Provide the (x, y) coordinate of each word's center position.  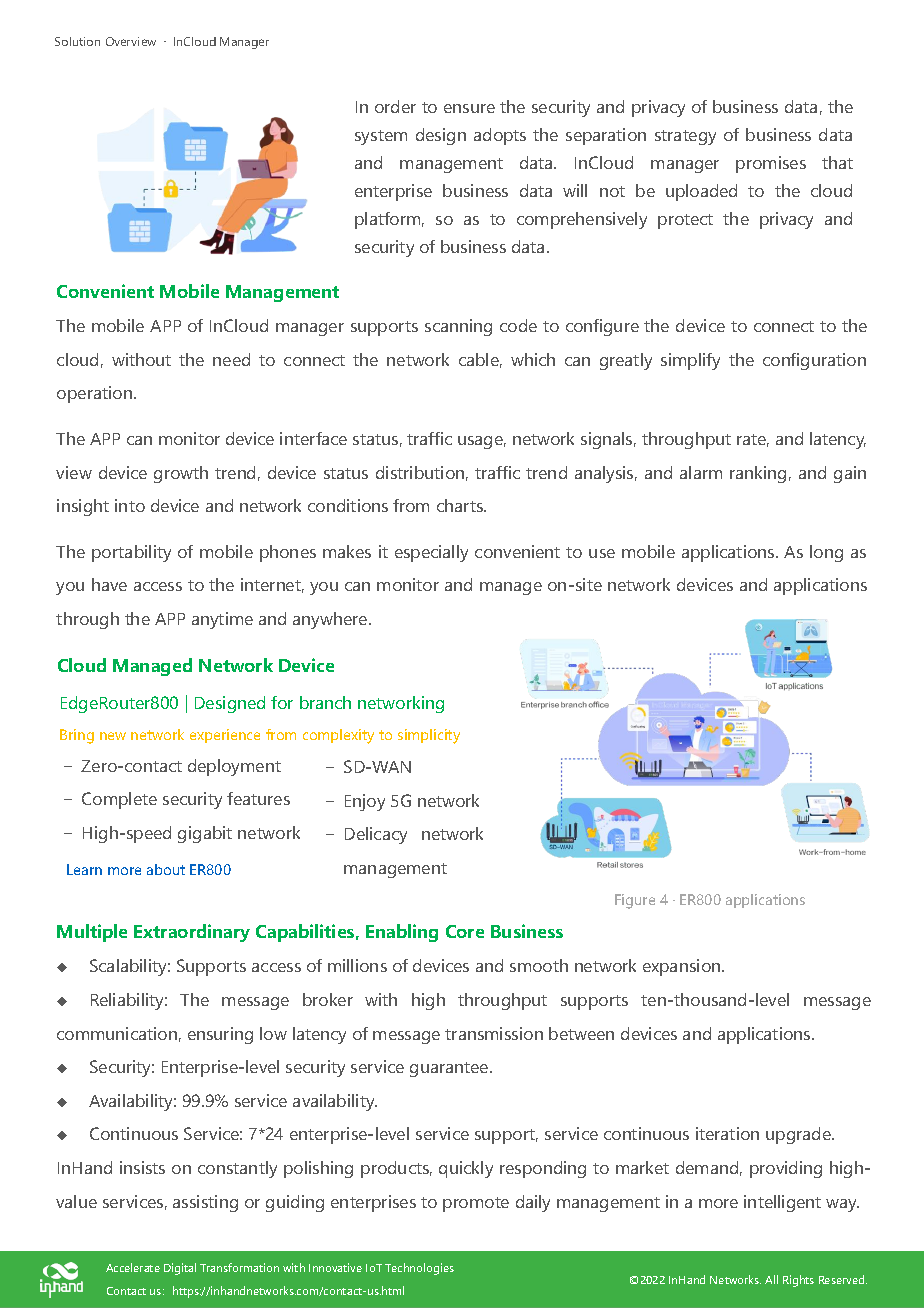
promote (476, 1204)
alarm (701, 472)
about (166, 869)
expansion (683, 967)
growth (181, 474)
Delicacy (376, 835)
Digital (180, 1269)
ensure (469, 108)
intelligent (782, 1203)
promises (771, 164)
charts (461, 505)
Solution (77, 41)
